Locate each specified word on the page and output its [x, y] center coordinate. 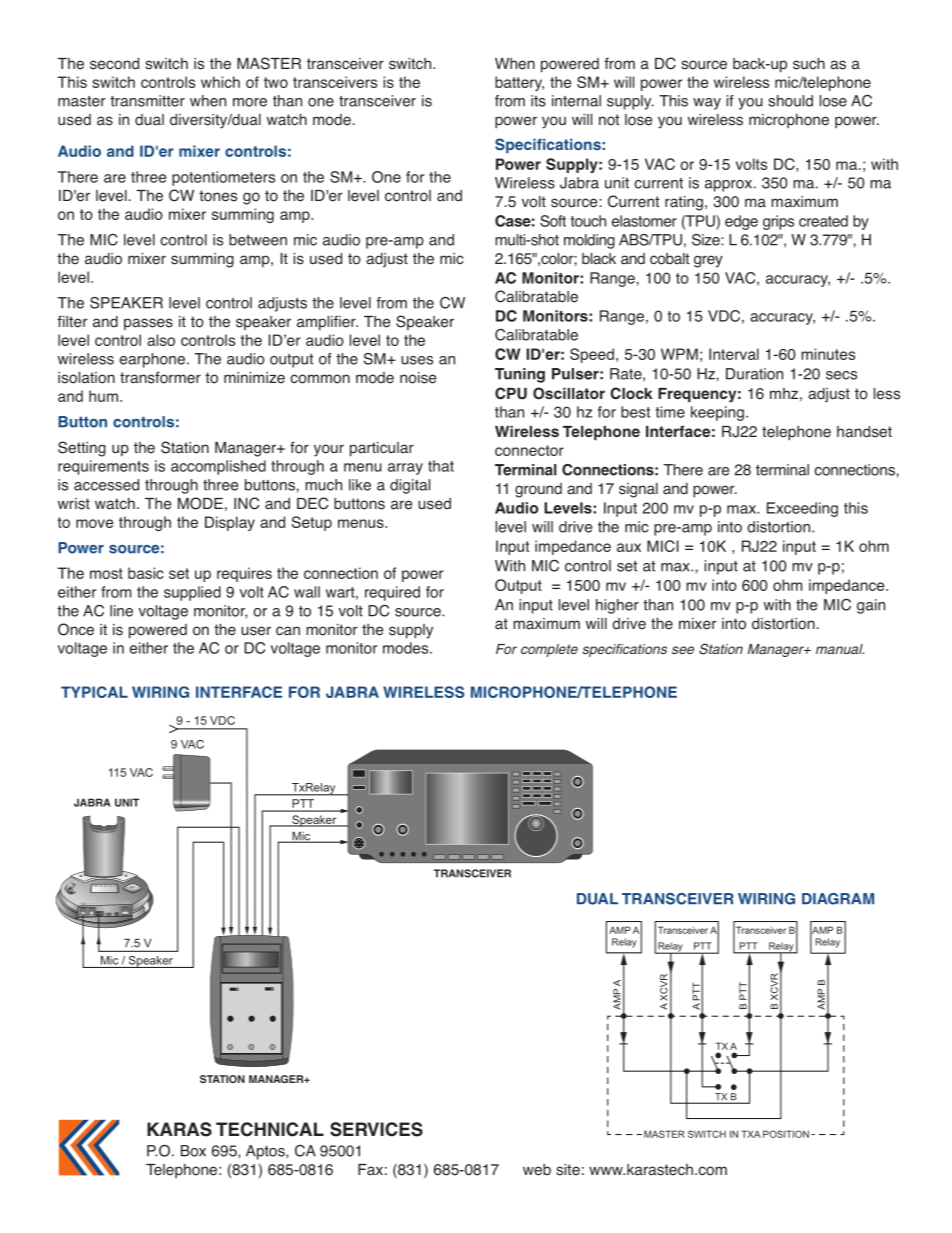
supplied [192, 593]
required [392, 593]
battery [519, 83]
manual [840, 649]
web [537, 1170]
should [790, 101]
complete [549, 650]
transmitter [147, 101]
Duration [754, 374]
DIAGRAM [838, 899]
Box [193, 1151]
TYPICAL [94, 692]
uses [417, 360]
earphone [152, 360]
